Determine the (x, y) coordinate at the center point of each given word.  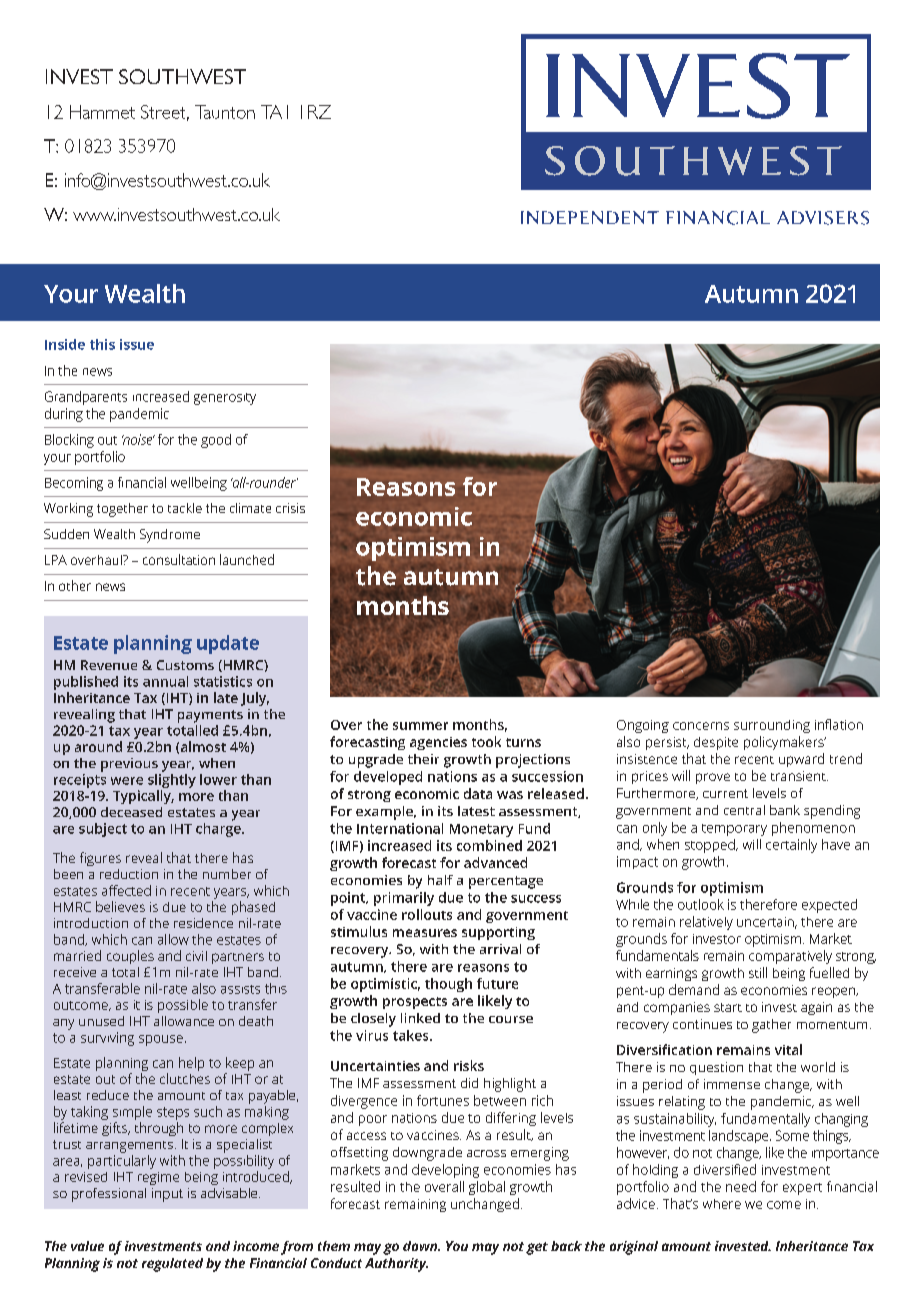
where (722, 1204)
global (487, 1188)
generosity (225, 399)
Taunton (225, 112)
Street (165, 113)
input (167, 1195)
